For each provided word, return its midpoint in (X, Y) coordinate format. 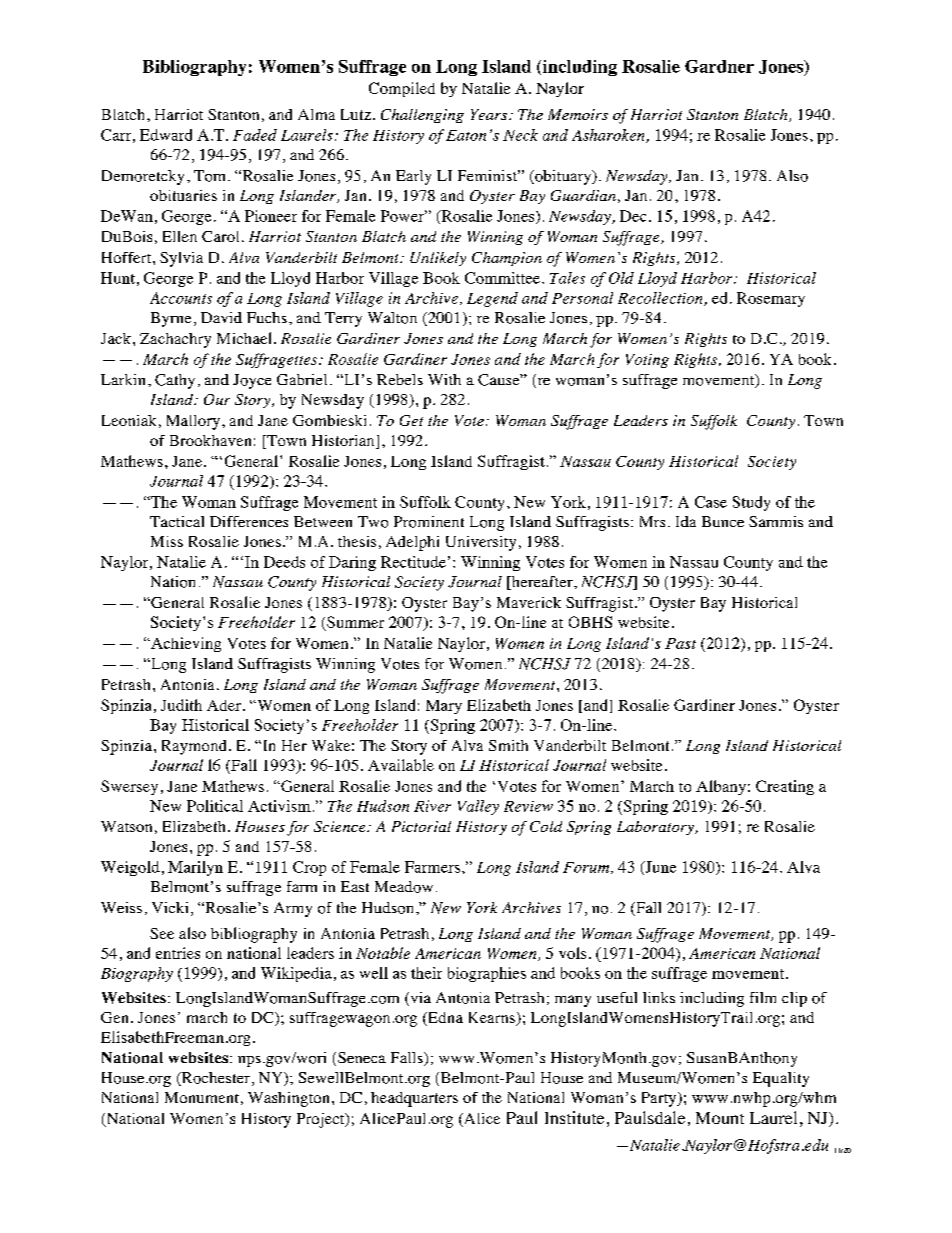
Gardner (719, 66)
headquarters (414, 1099)
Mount (720, 1118)
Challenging (422, 116)
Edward (166, 135)
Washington (288, 1099)
